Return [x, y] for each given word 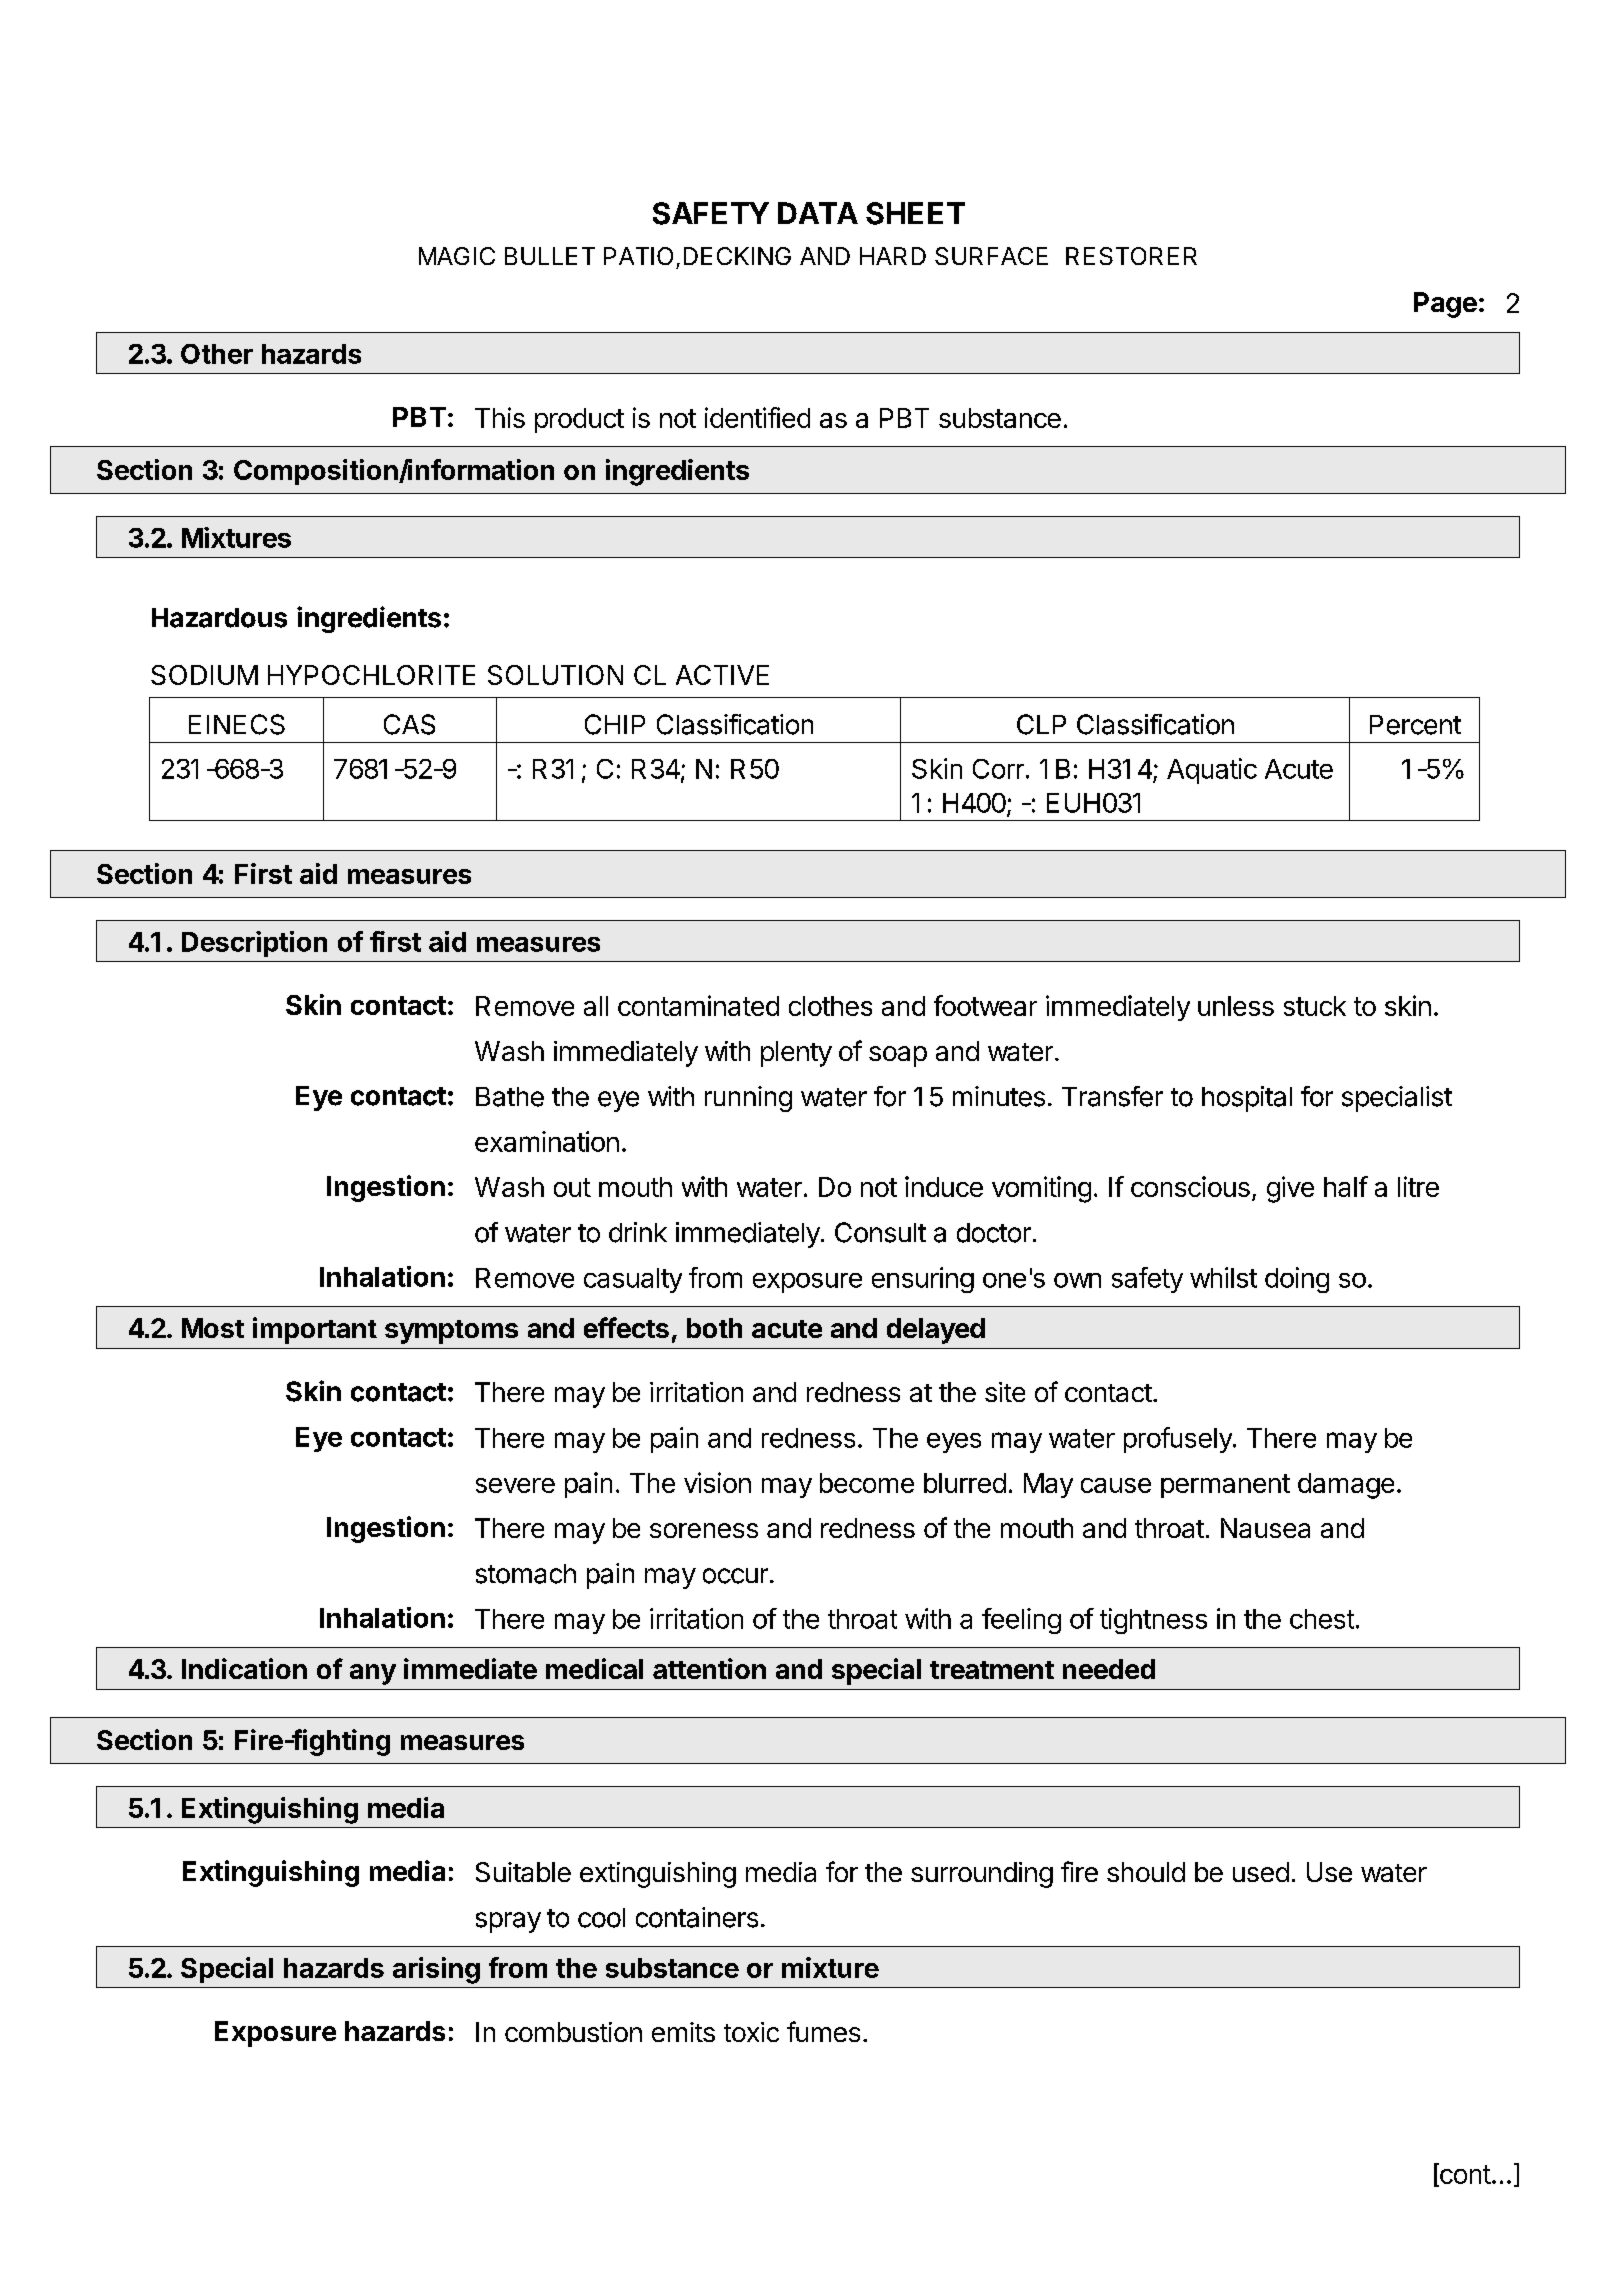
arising [436, 1970]
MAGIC [457, 256]
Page [1445, 305]
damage [1346, 1486]
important [315, 1330]
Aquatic [1212, 771]
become [867, 1483]
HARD [893, 256]
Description [254, 944]
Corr [998, 769]
